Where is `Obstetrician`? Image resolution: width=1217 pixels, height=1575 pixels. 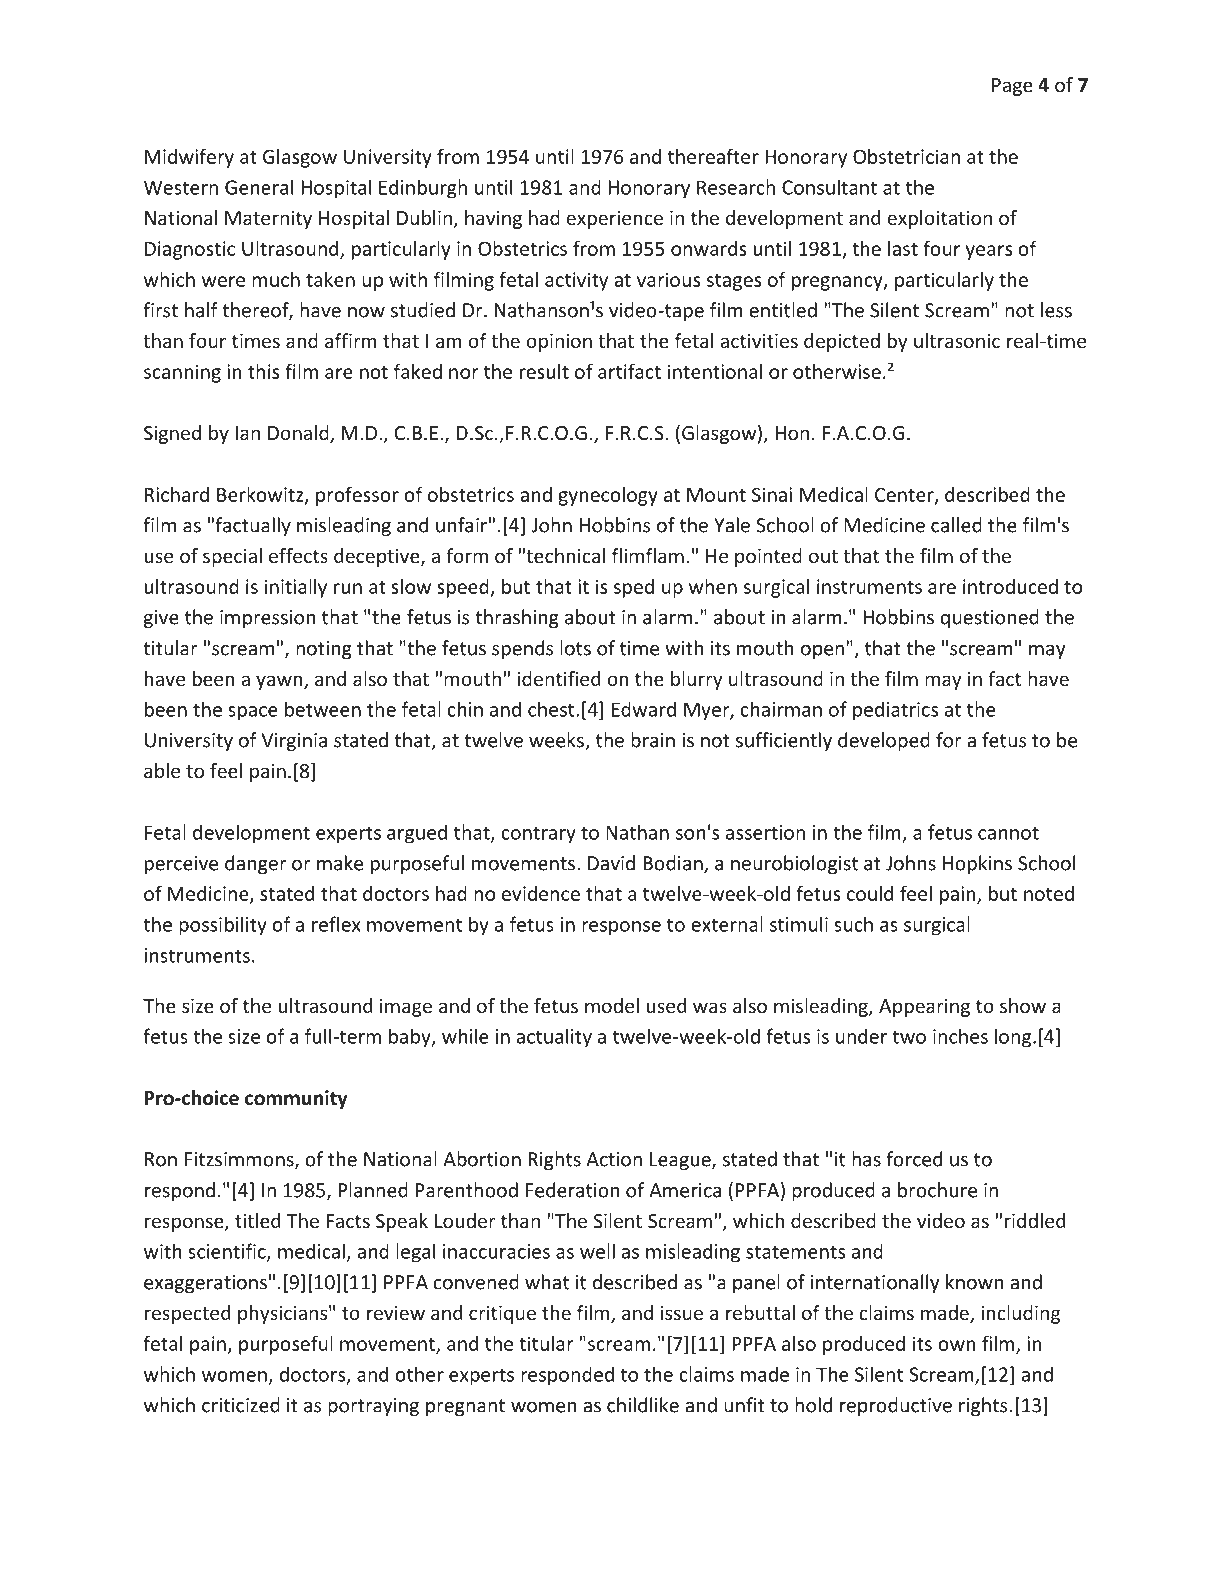 Obstetrician is located at coordinates (906, 156).
